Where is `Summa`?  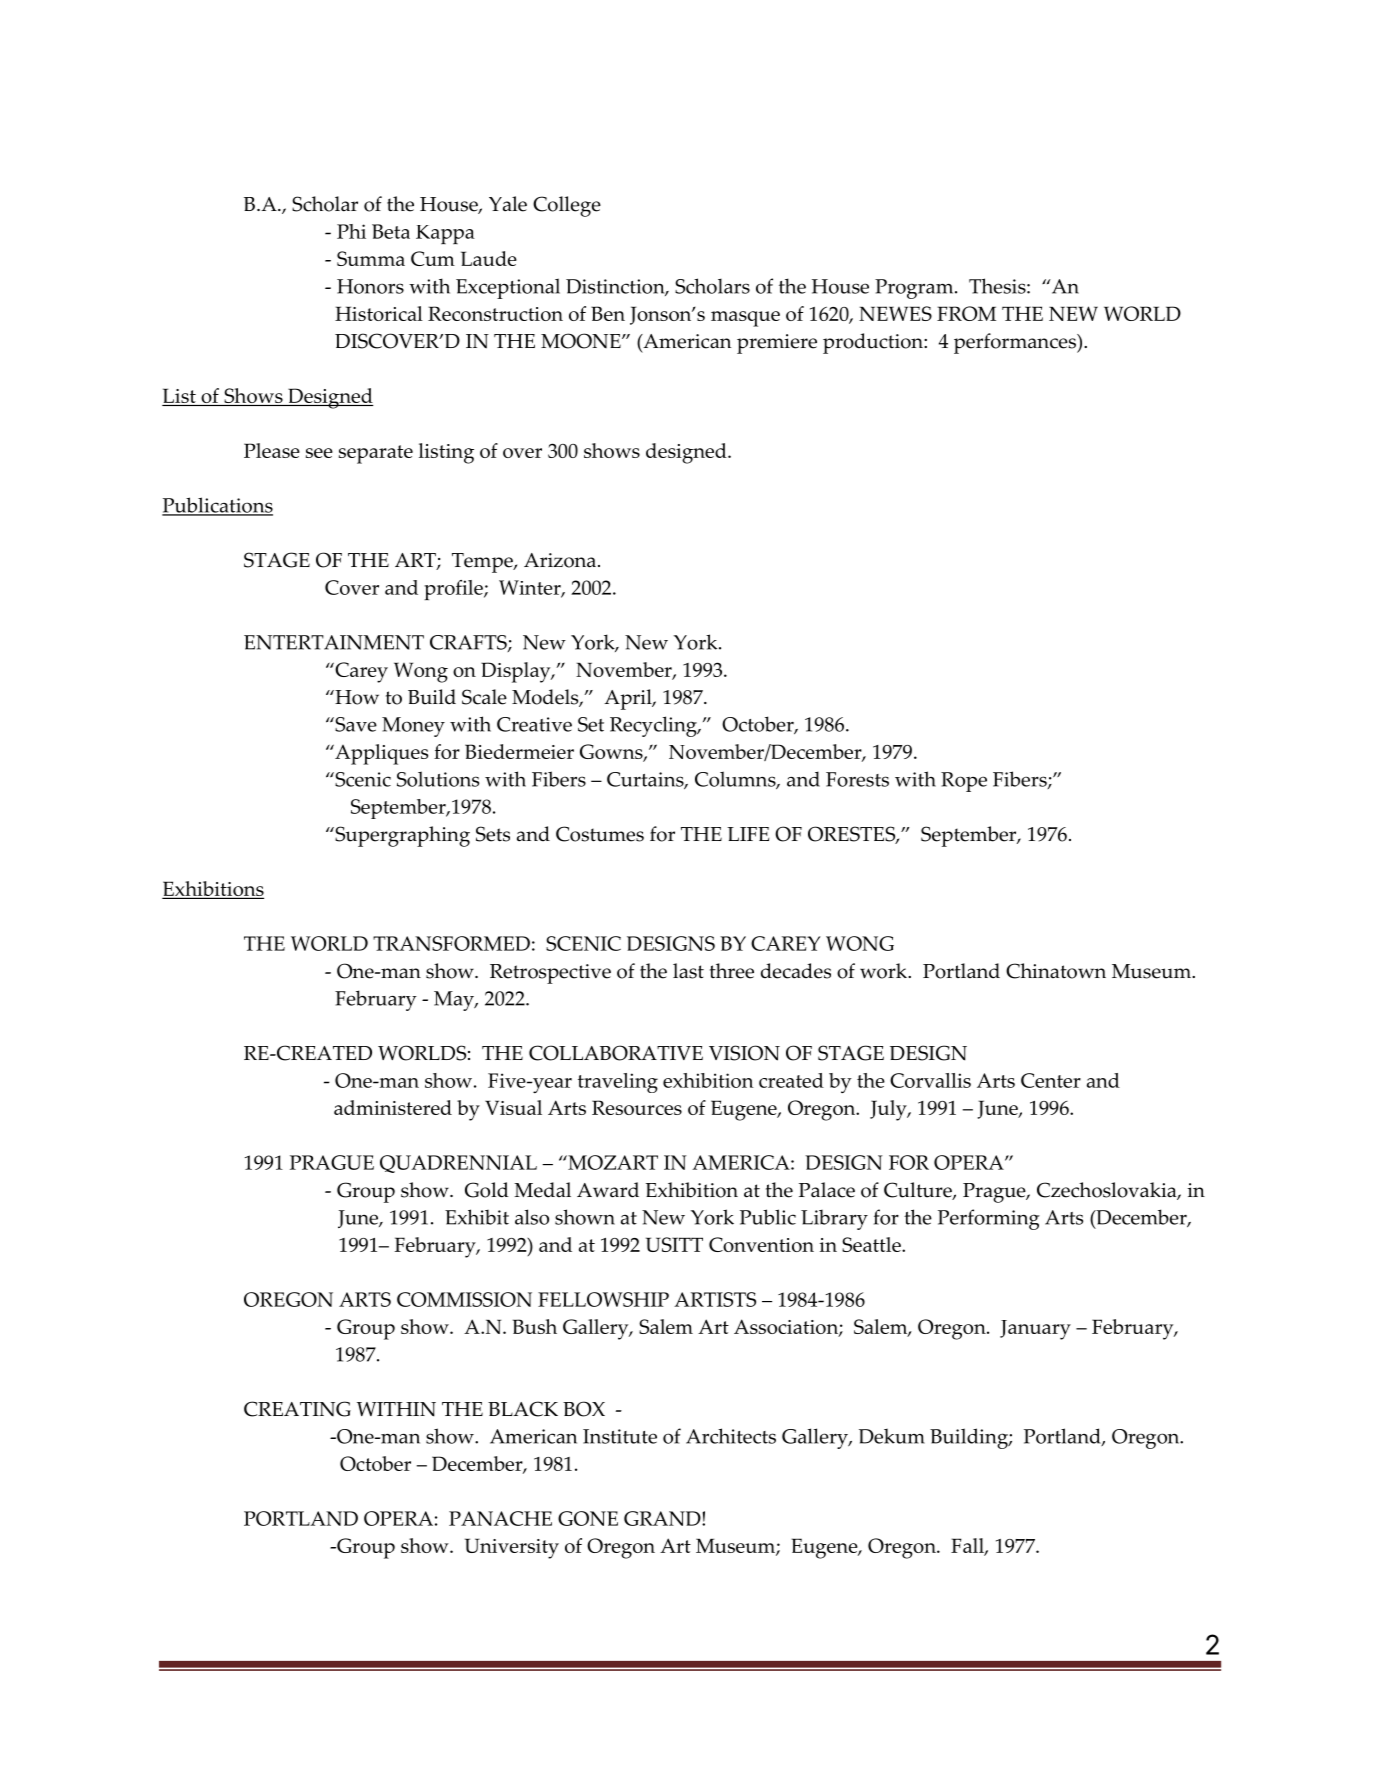 Summa is located at coordinates (371, 258).
